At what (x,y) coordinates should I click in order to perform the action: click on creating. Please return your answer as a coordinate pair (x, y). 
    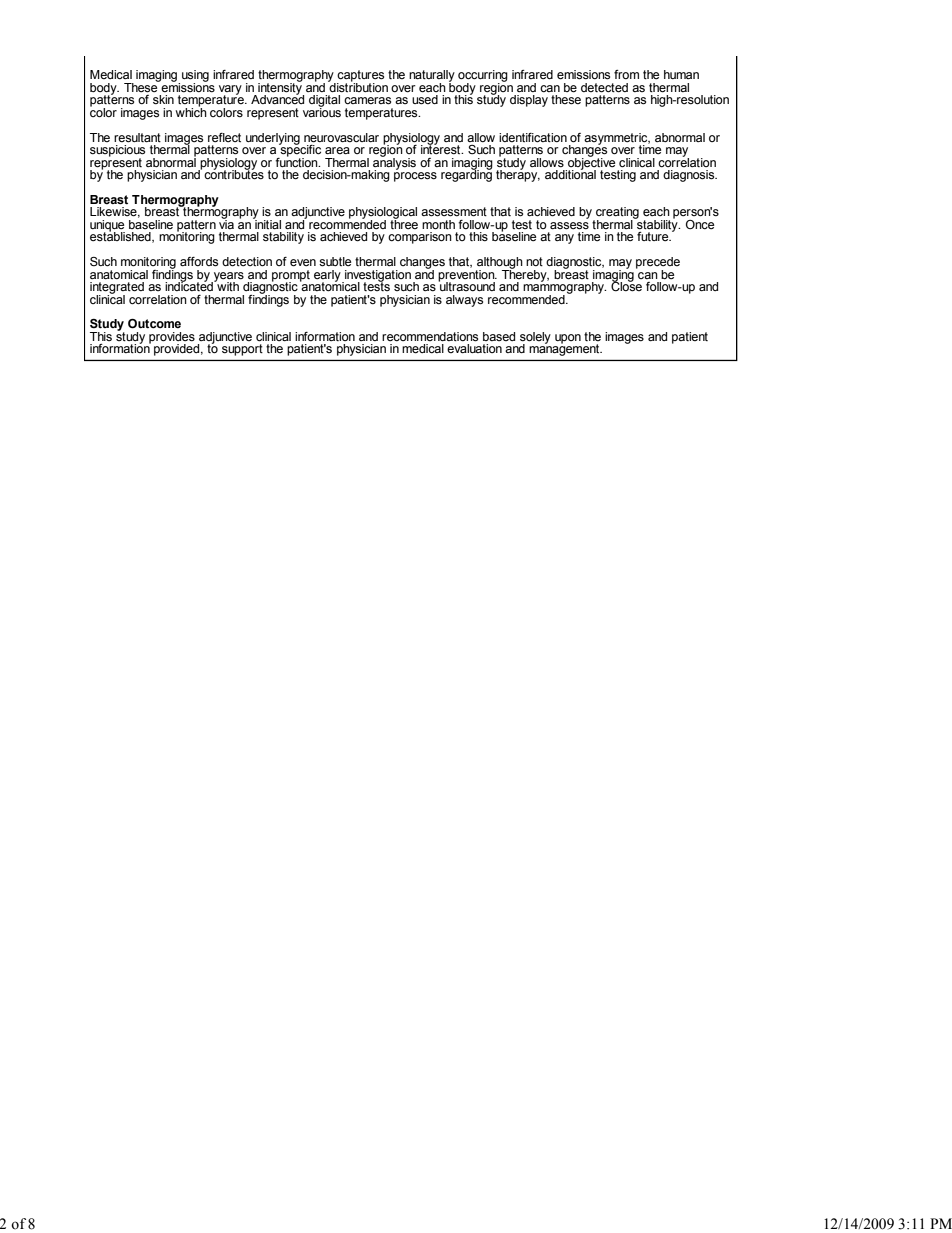
    Looking at the image, I should click on (616, 214).
